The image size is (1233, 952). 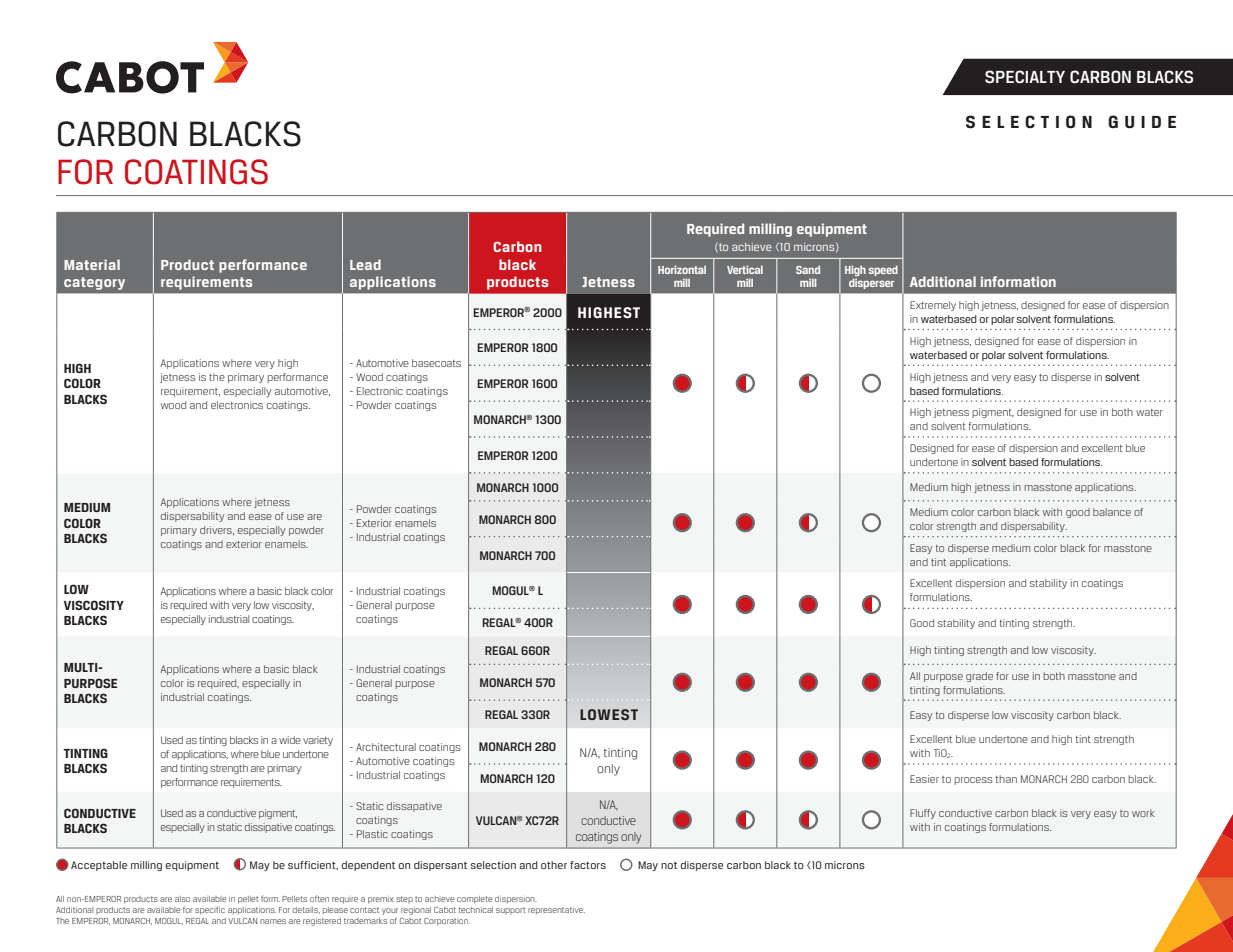 I want to click on Extremely, so click(x=933, y=306).
